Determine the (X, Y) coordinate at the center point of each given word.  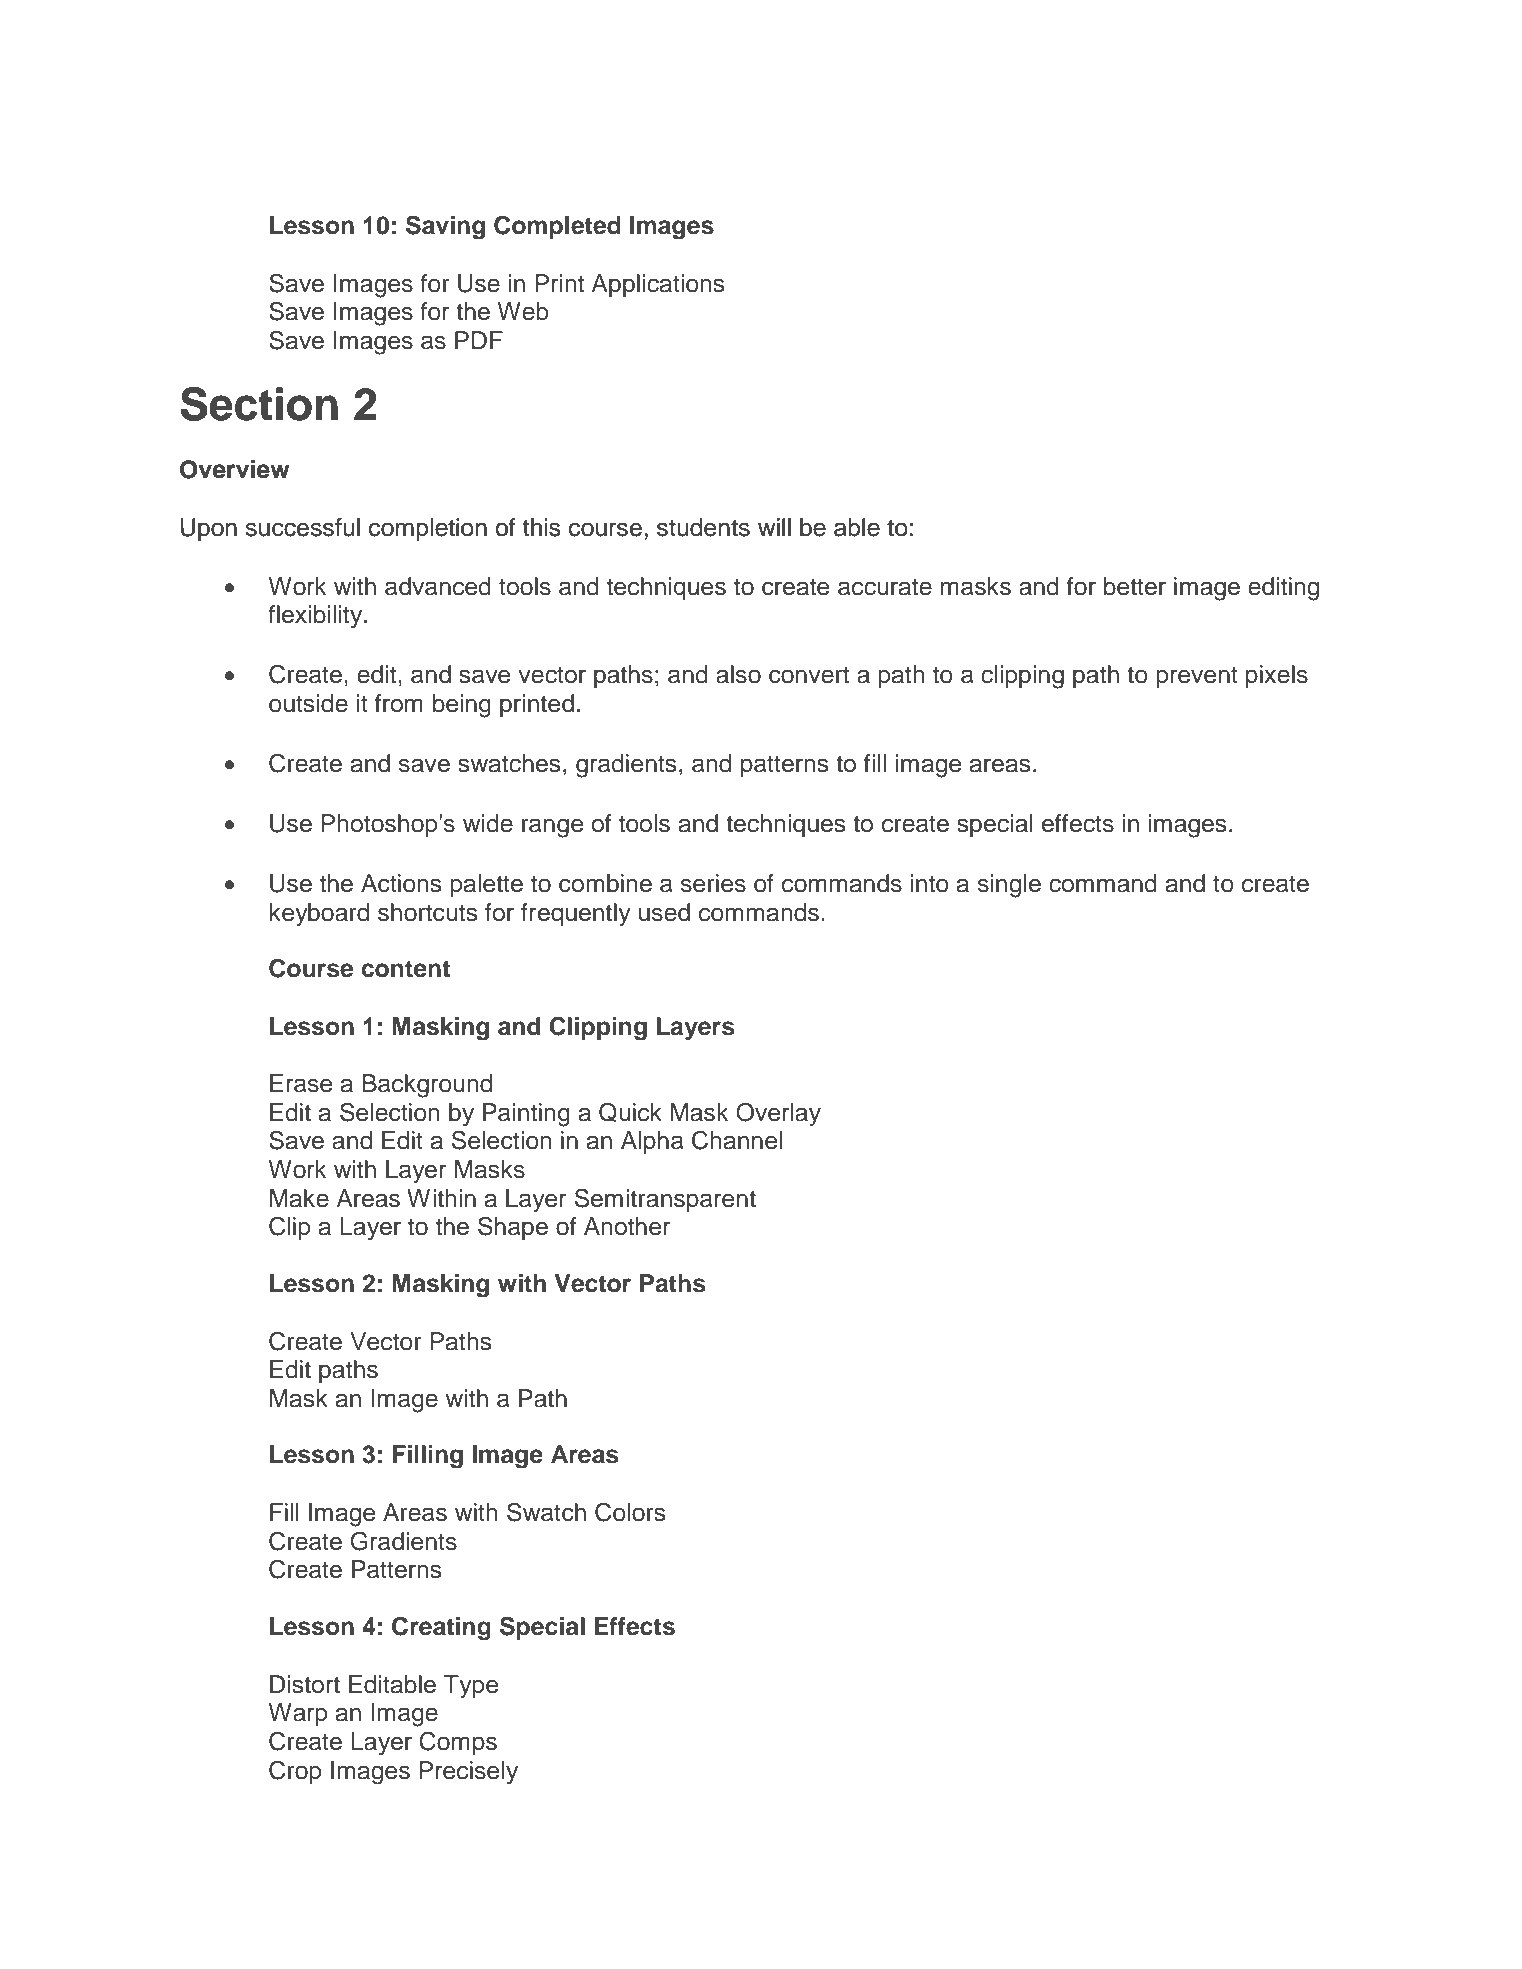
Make (299, 1198)
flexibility (316, 617)
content (405, 969)
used (664, 912)
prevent (1197, 677)
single (1009, 886)
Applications (658, 285)
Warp (298, 1714)
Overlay (778, 1115)
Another (627, 1226)
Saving (445, 227)
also (738, 674)
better (1135, 586)
